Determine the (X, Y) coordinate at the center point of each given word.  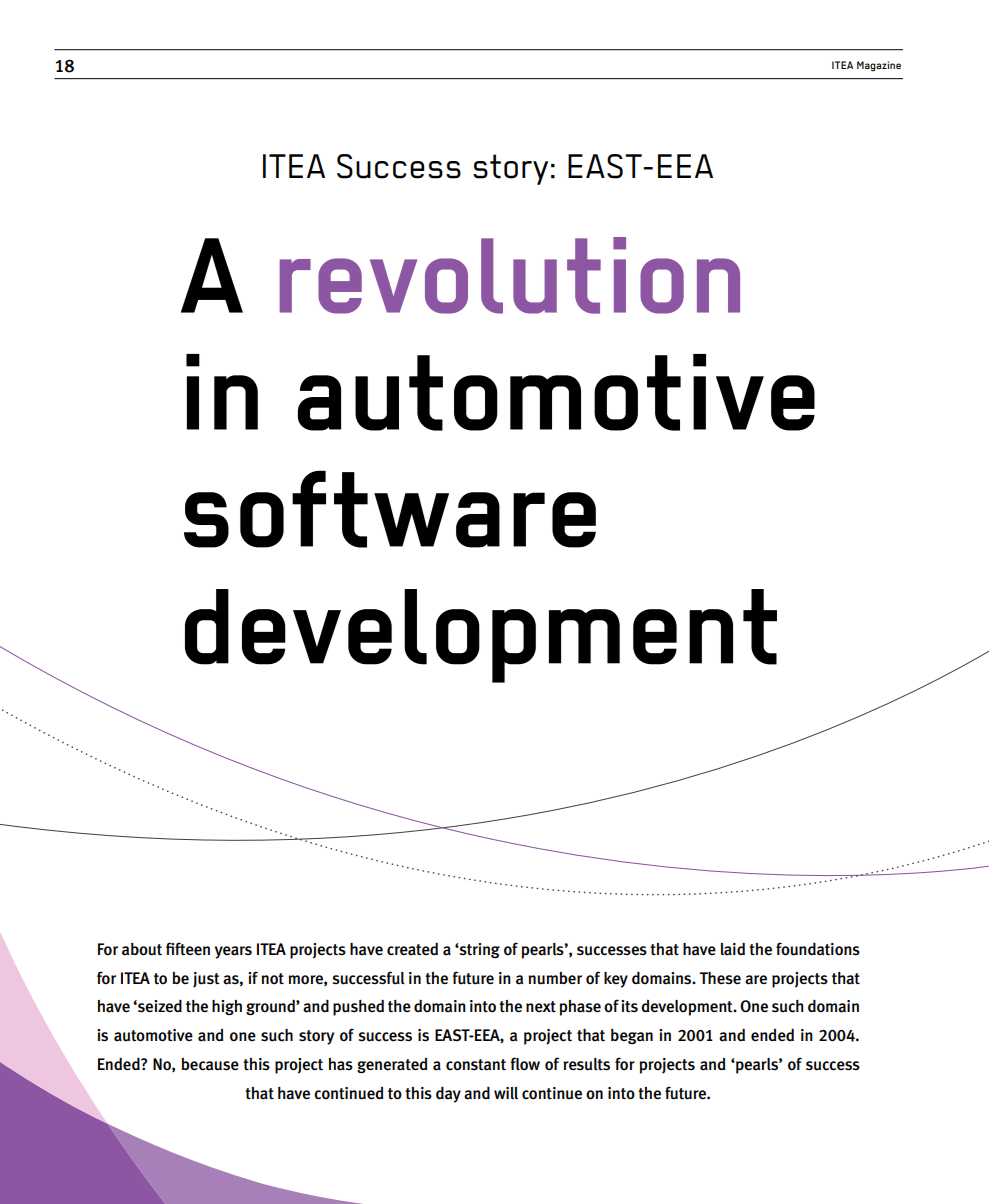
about (142, 949)
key (616, 980)
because (210, 1064)
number (555, 978)
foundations (818, 949)
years (233, 952)
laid (732, 949)
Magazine (879, 66)
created (412, 949)
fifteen (188, 949)
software (390, 509)
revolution (510, 275)
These (720, 978)
